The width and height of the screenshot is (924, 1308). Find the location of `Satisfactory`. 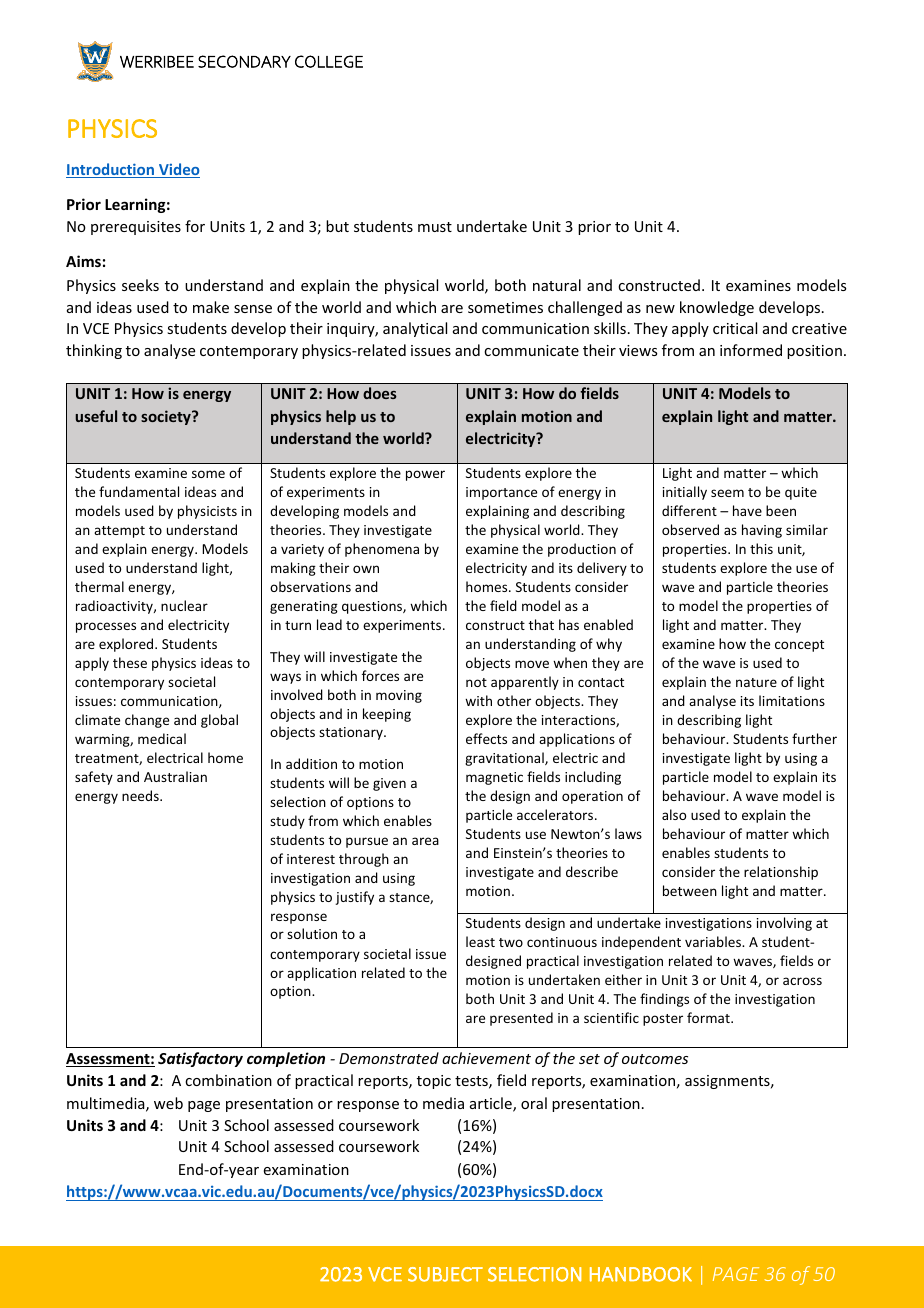

Satisfactory is located at coordinates (200, 1059).
